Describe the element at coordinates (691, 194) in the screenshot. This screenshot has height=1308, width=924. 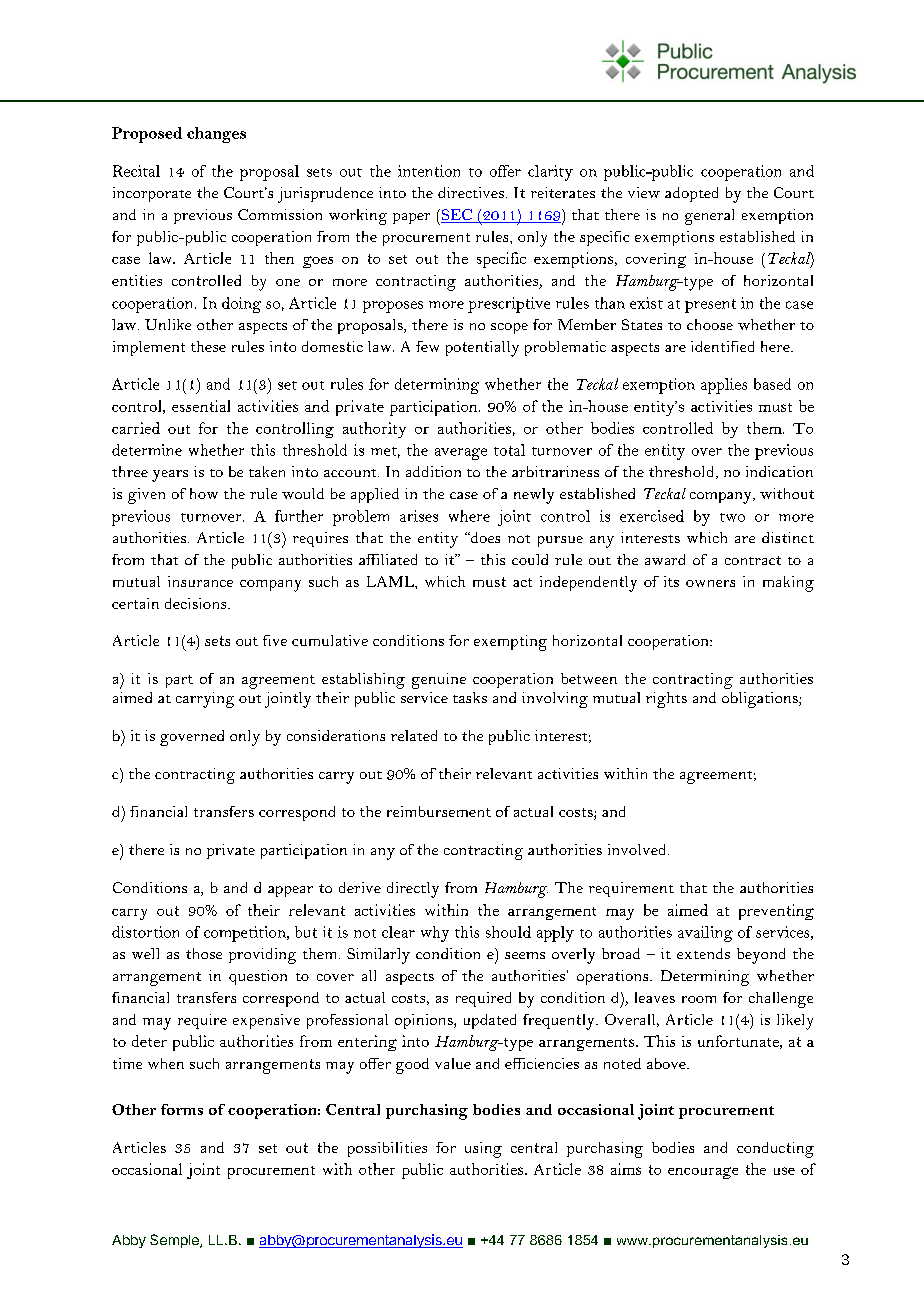
I see `adopted` at that location.
